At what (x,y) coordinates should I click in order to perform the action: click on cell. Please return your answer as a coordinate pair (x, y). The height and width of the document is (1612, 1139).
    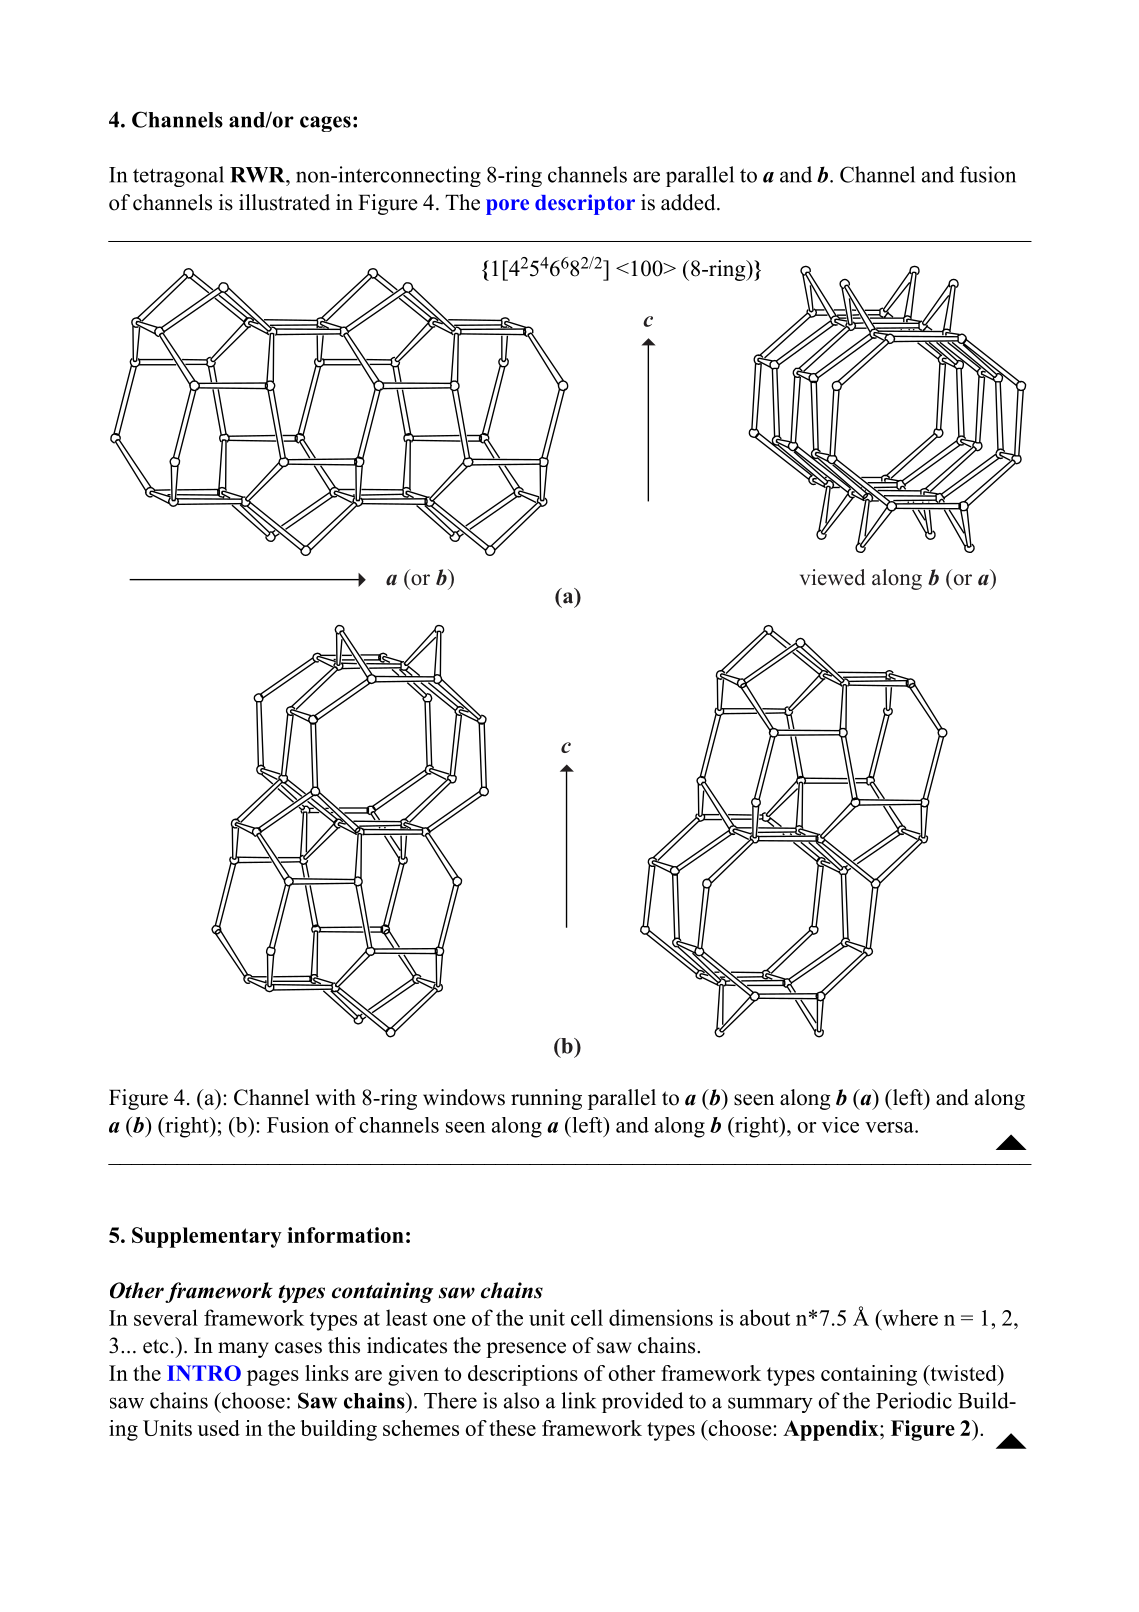
    Looking at the image, I should click on (587, 1317).
